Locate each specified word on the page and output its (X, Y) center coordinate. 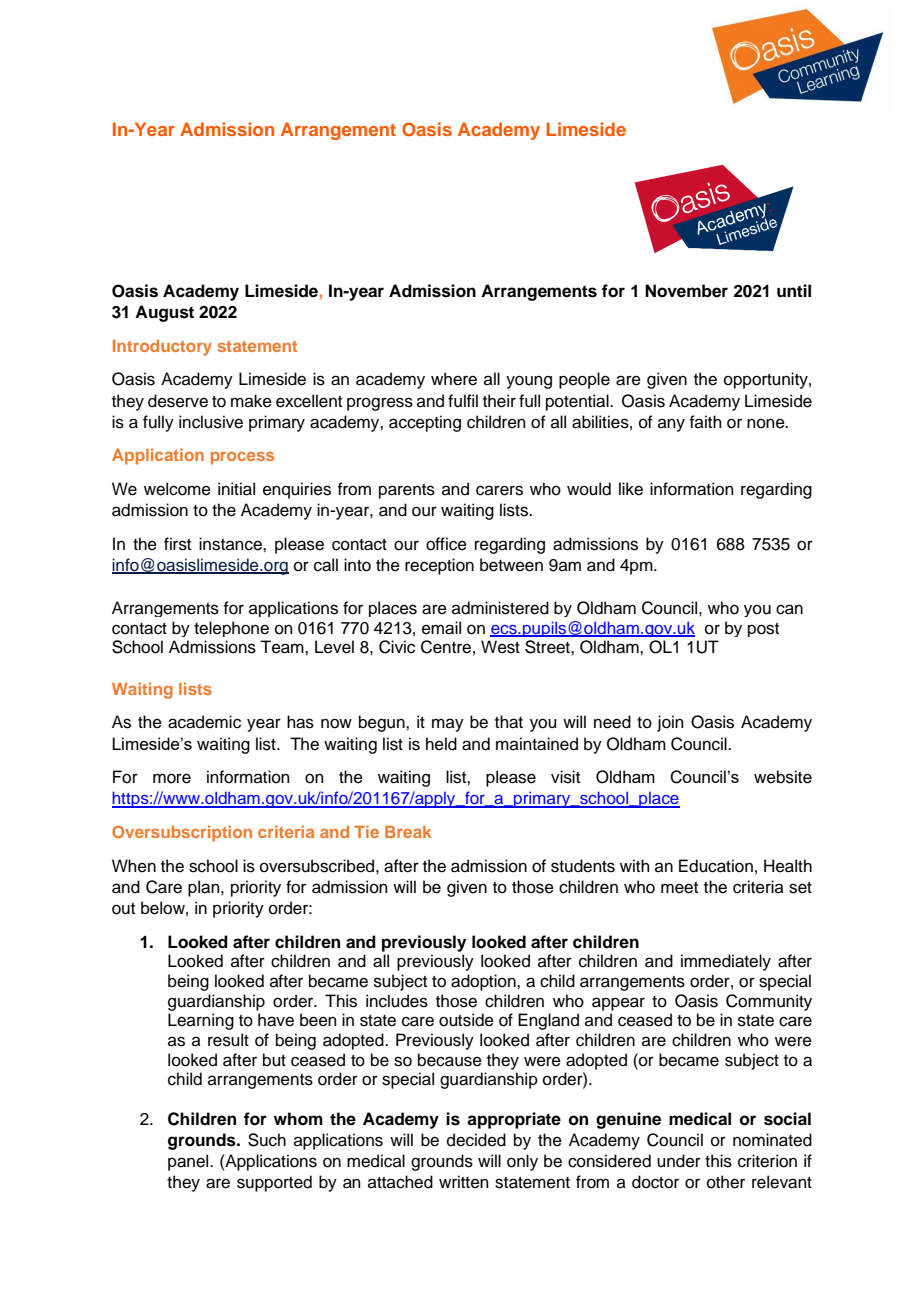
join (670, 723)
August (164, 313)
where (454, 379)
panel (189, 1162)
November (686, 291)
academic (204, 722)
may (448, 725)
